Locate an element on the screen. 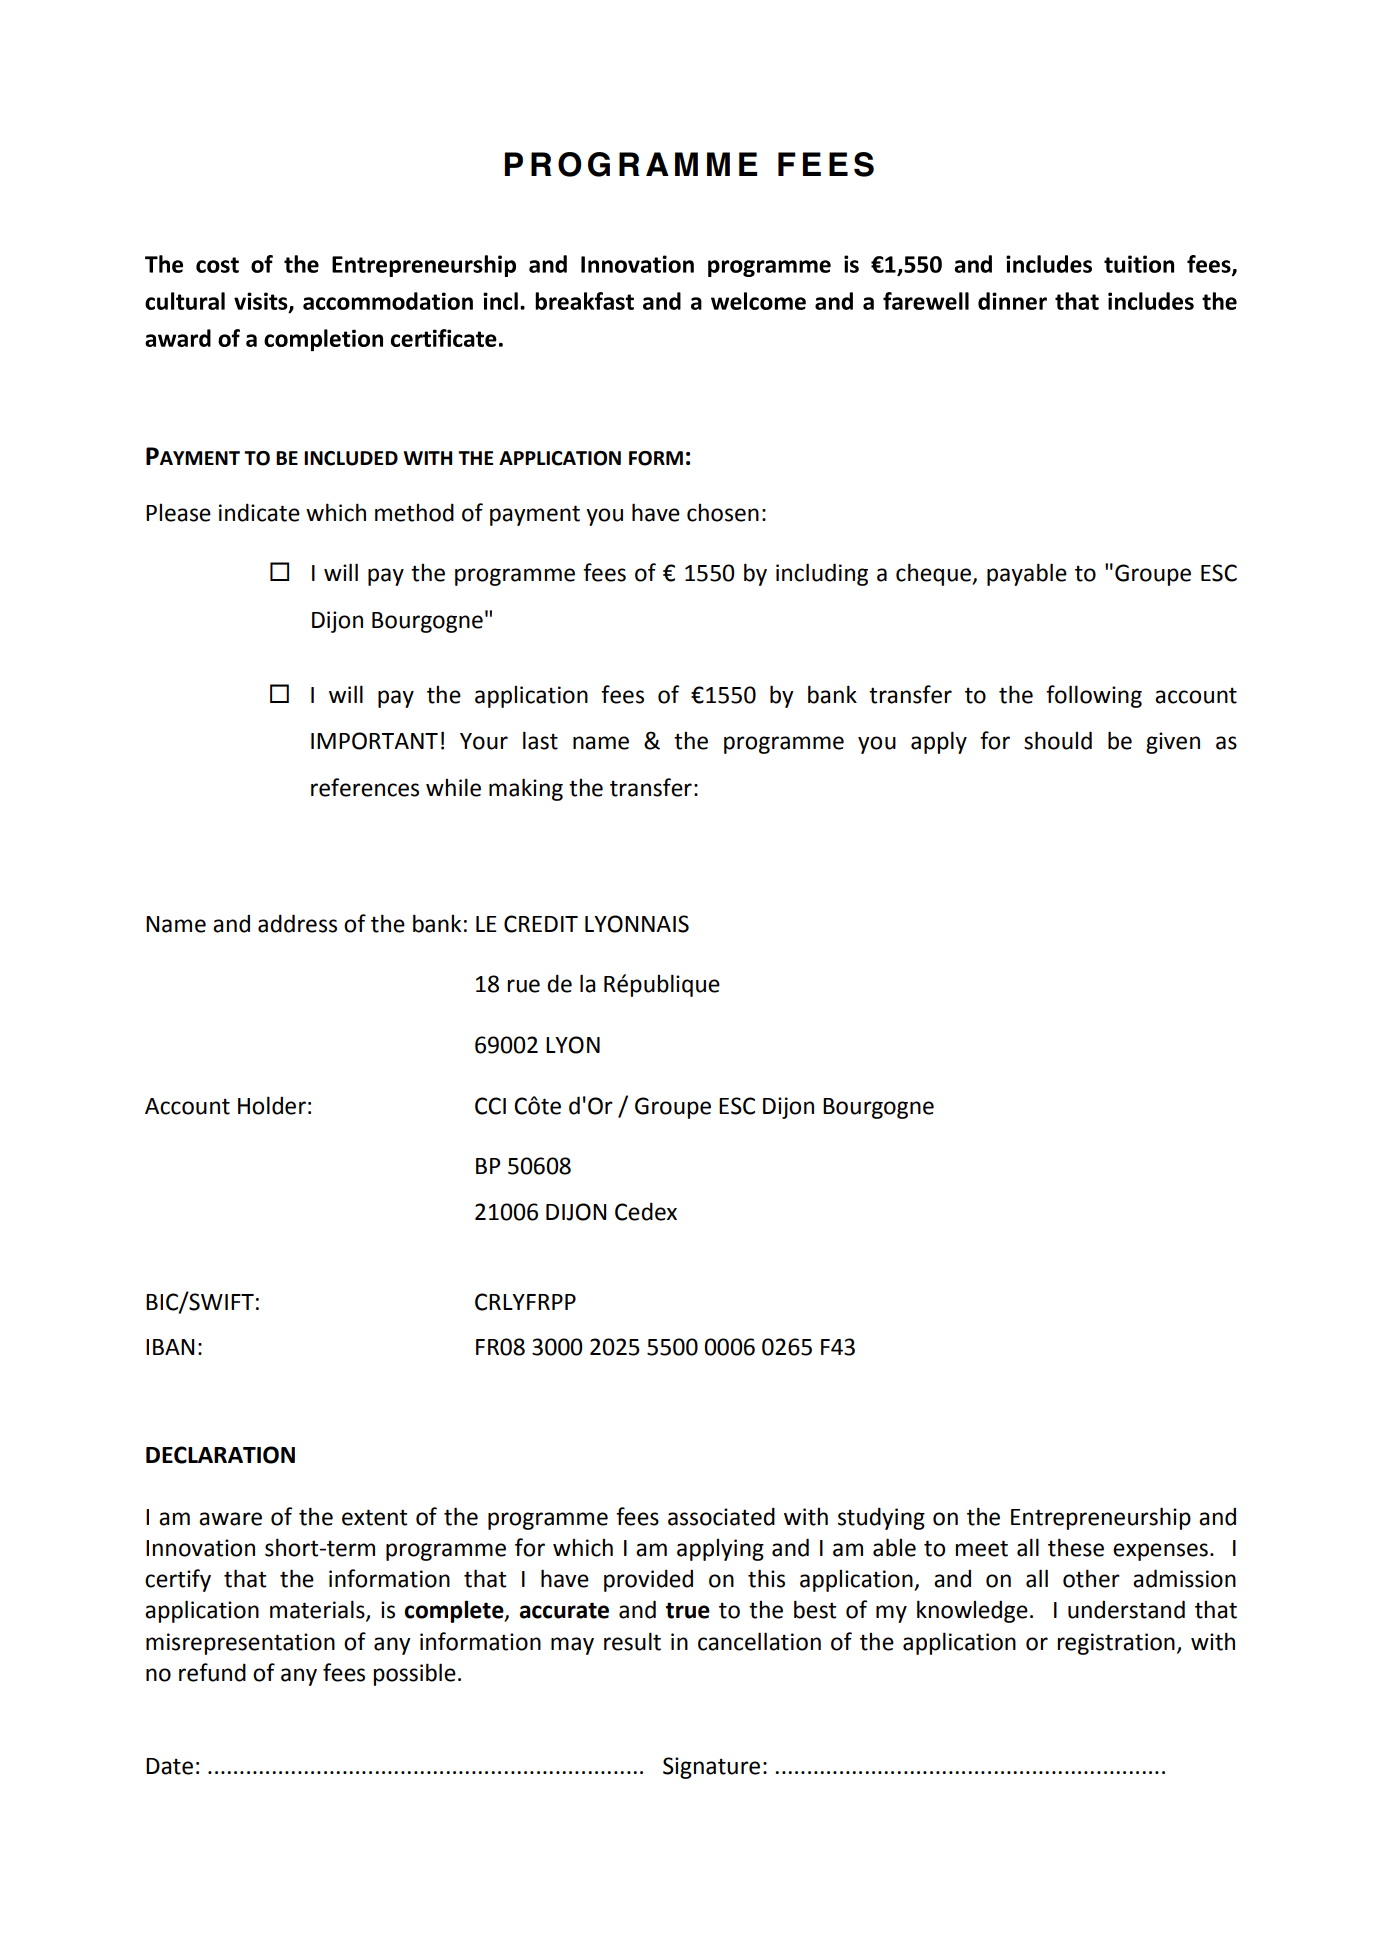 The height and width of the screenshot is (1955, 1382). indicate is located at coordinates (259, 512).
